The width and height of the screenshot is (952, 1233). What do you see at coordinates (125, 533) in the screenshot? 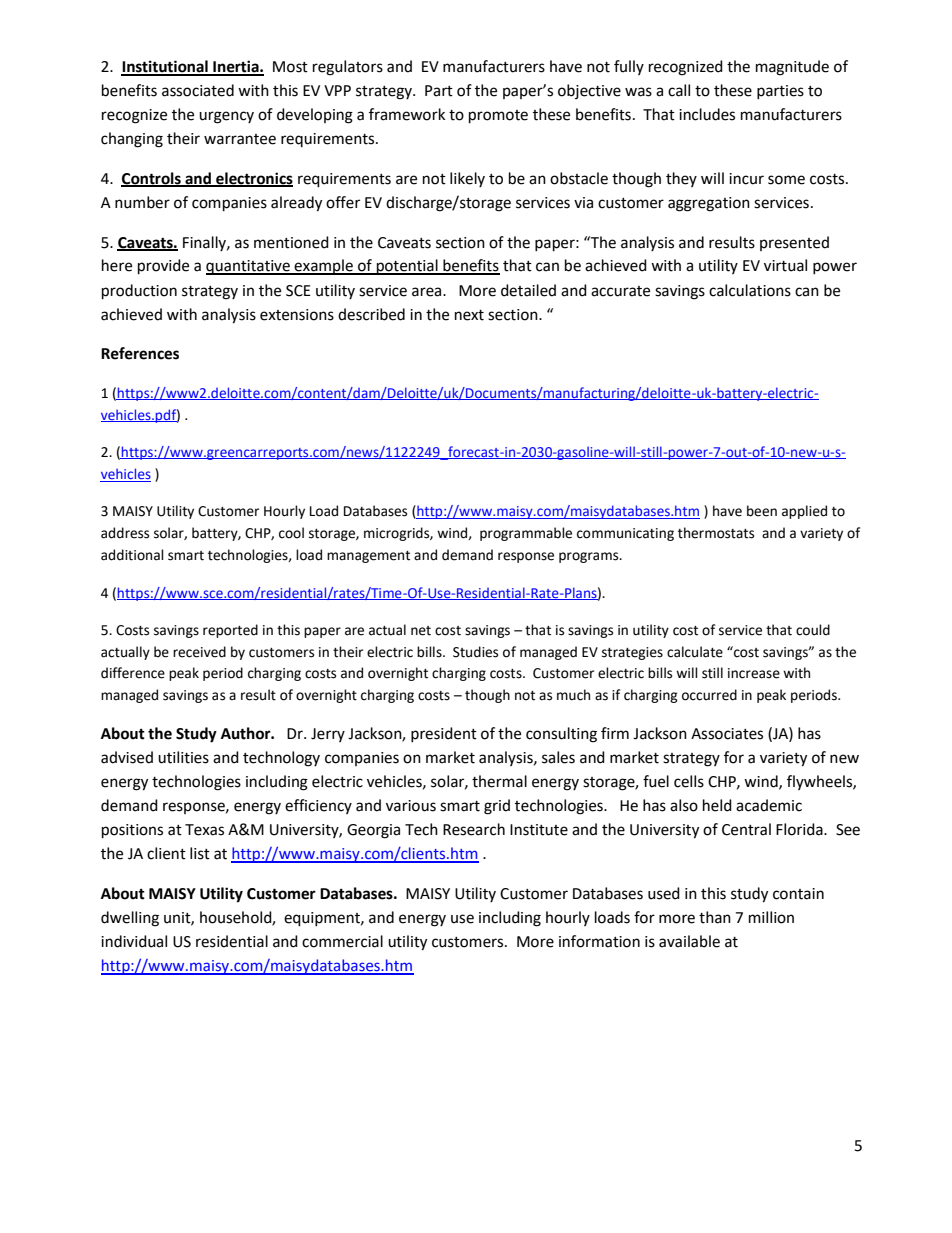
I see `address` at bounding box center [125, 533].
